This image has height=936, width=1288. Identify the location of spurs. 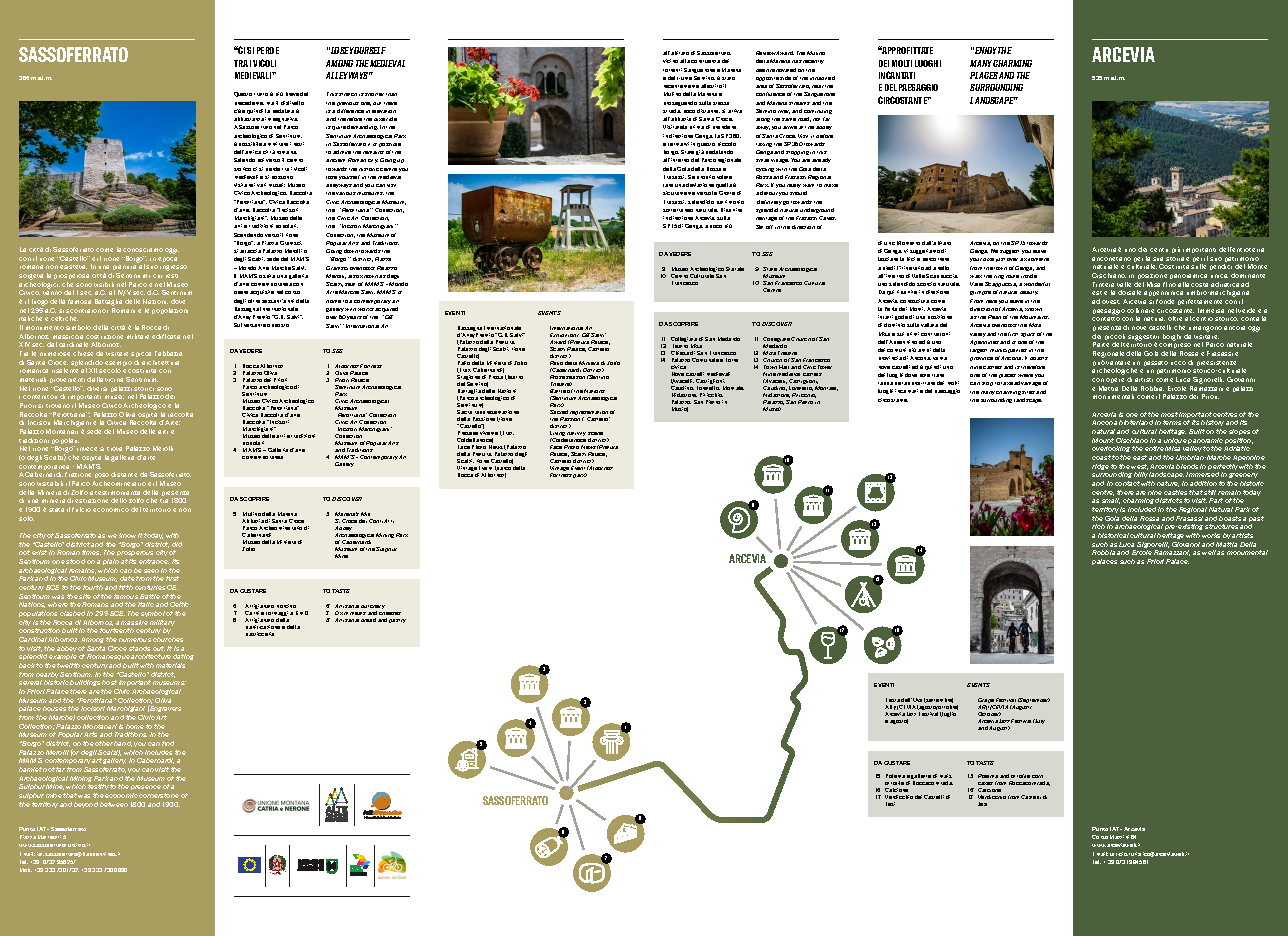
(1028, 335).
